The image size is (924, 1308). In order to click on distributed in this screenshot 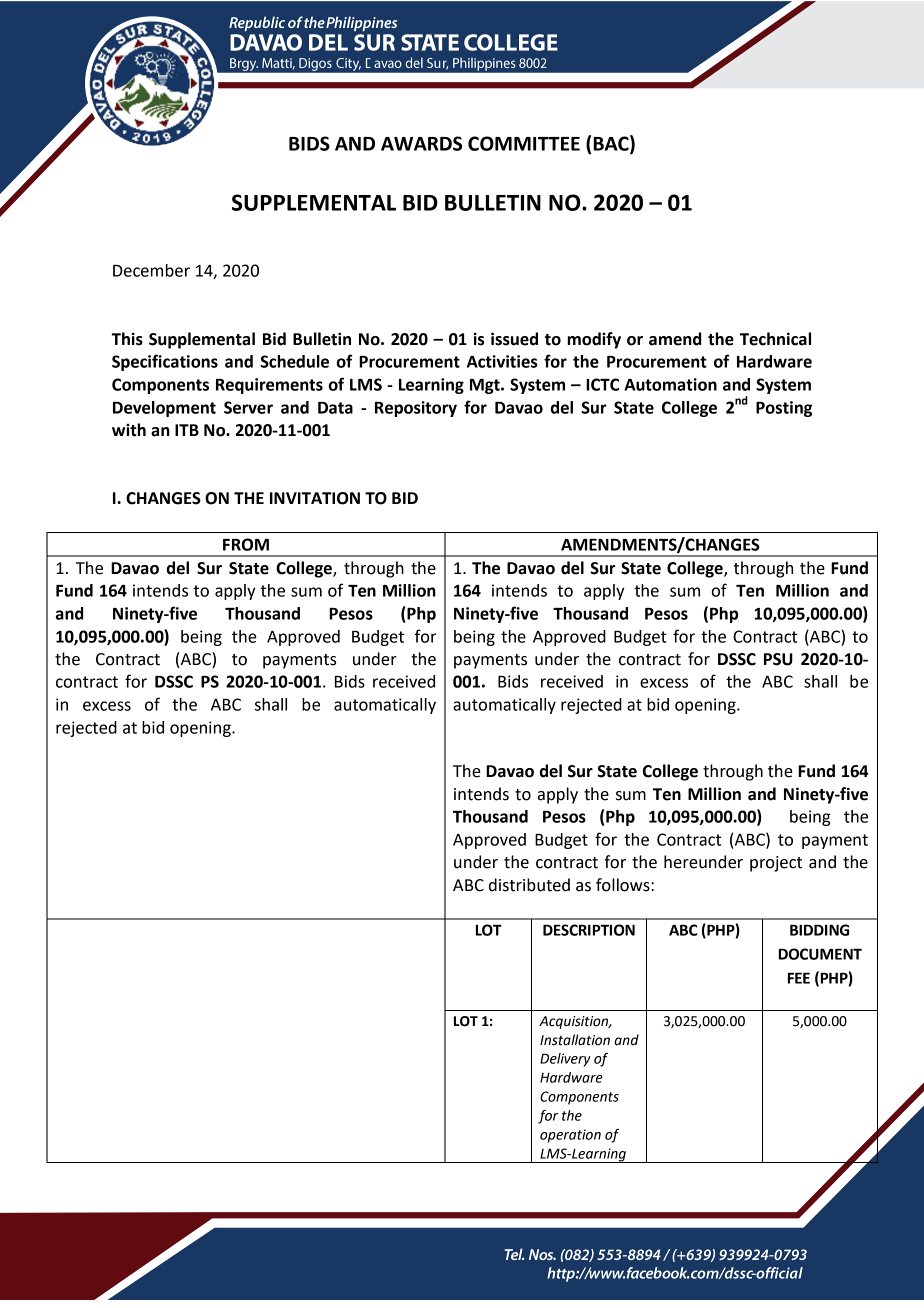, I will do `click(529, 885)`.
